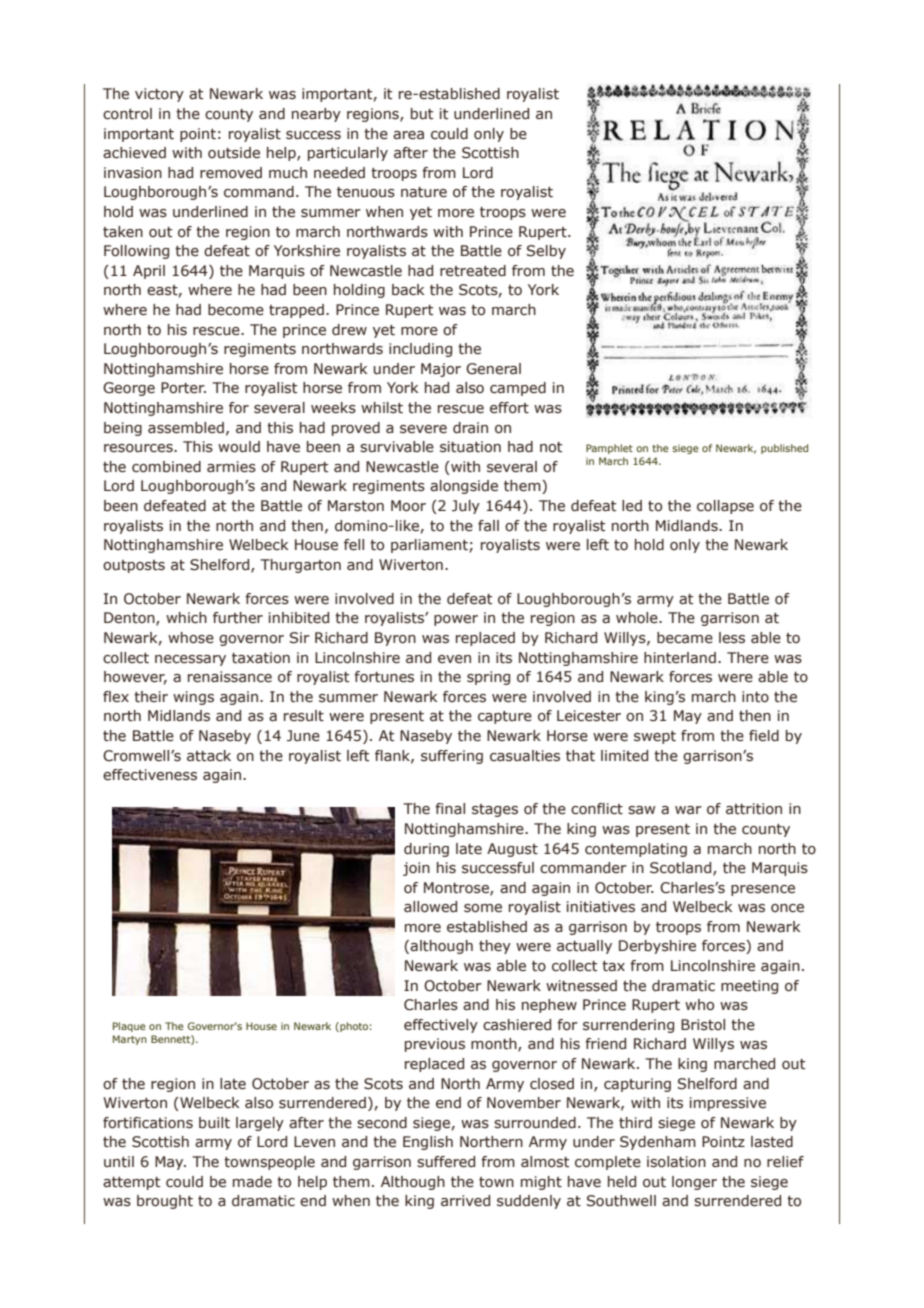 This image has height=1308, width=924. I want to click on Selby, so click(546, 252).
